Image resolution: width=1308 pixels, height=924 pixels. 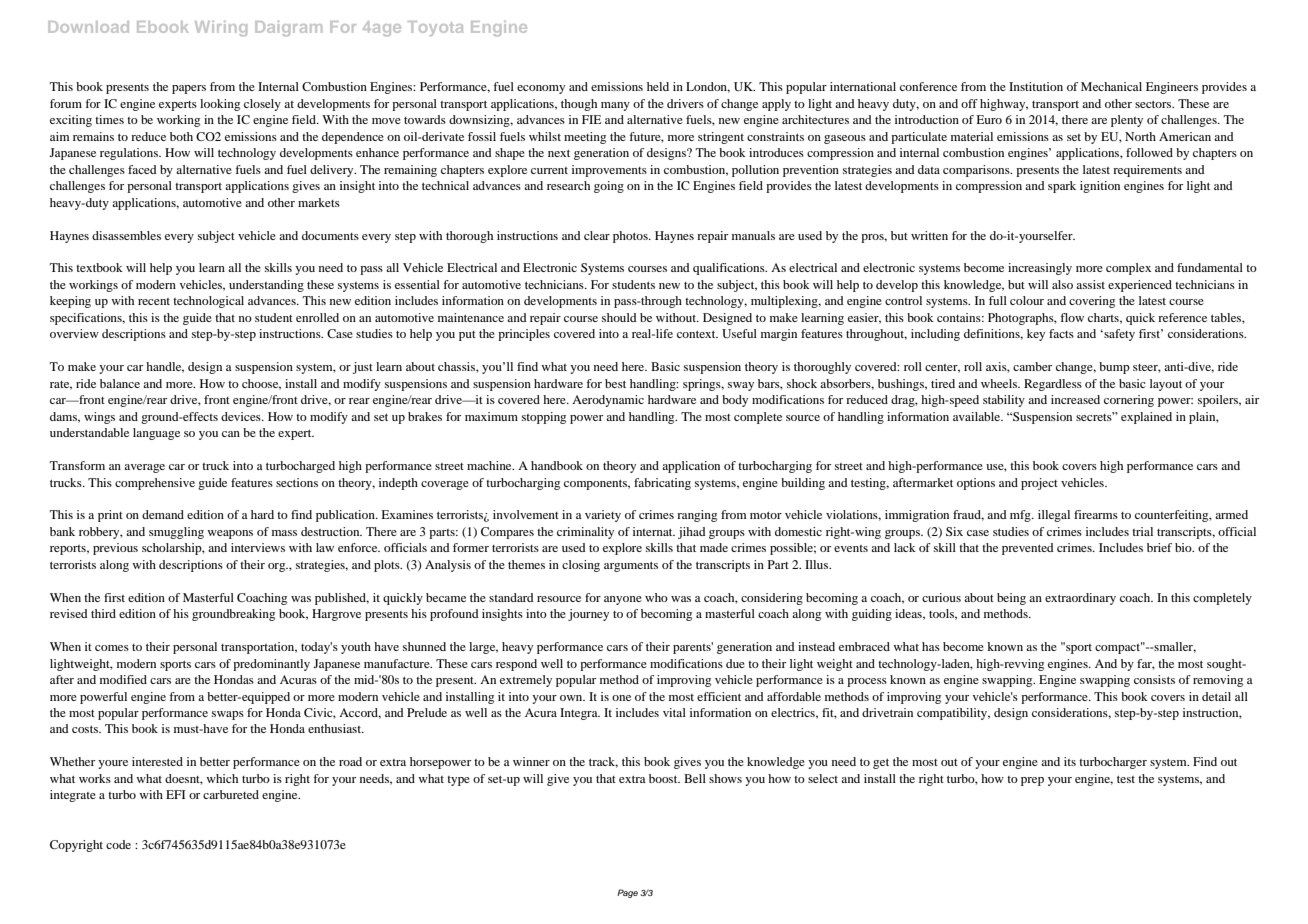 What do you see at coordinates (1032, 781) in the screenshot?
I see `prep` at bounding box center [1032, 781].
